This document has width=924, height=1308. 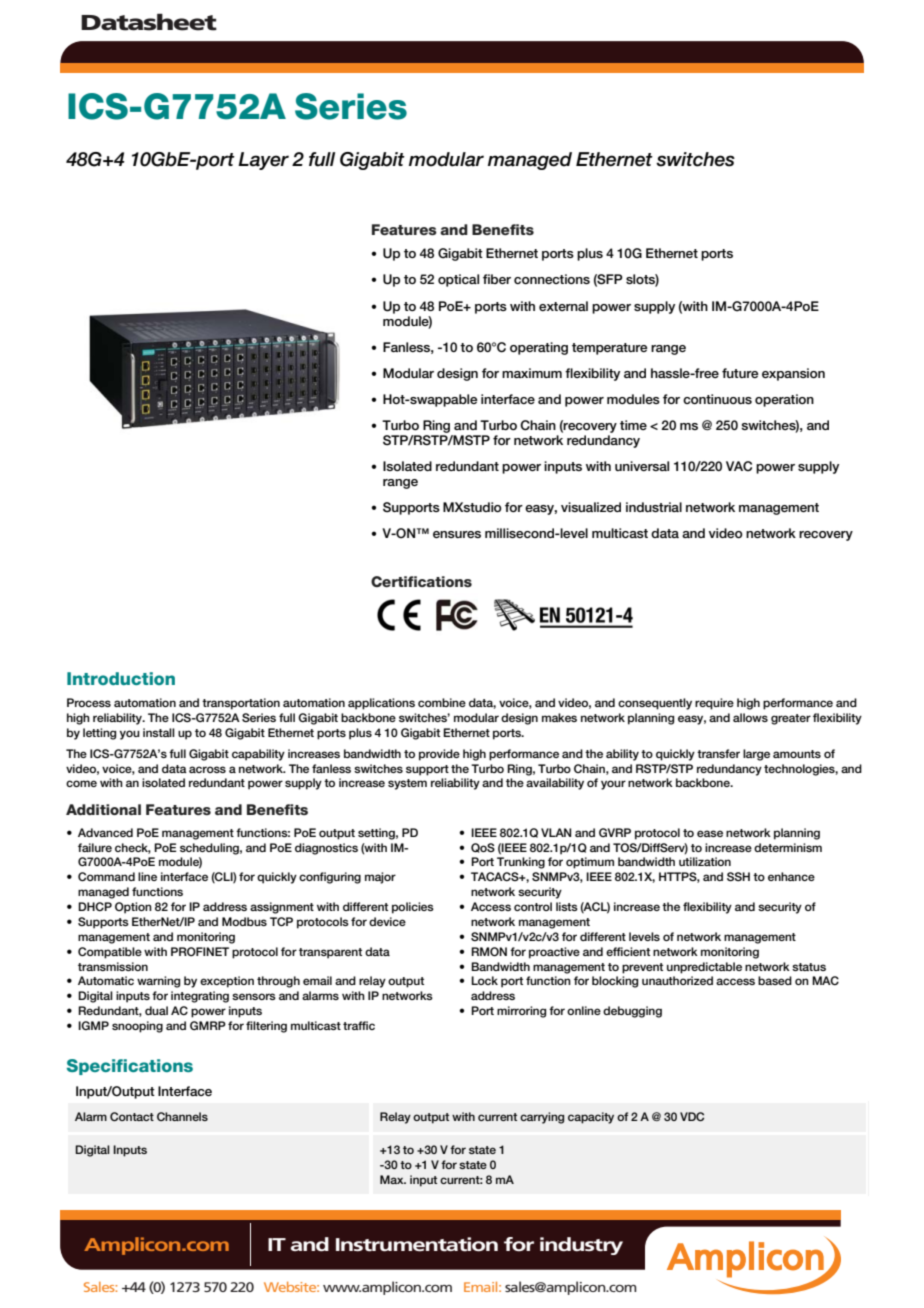 I want to click on combine, so click(x=442, y=702).
